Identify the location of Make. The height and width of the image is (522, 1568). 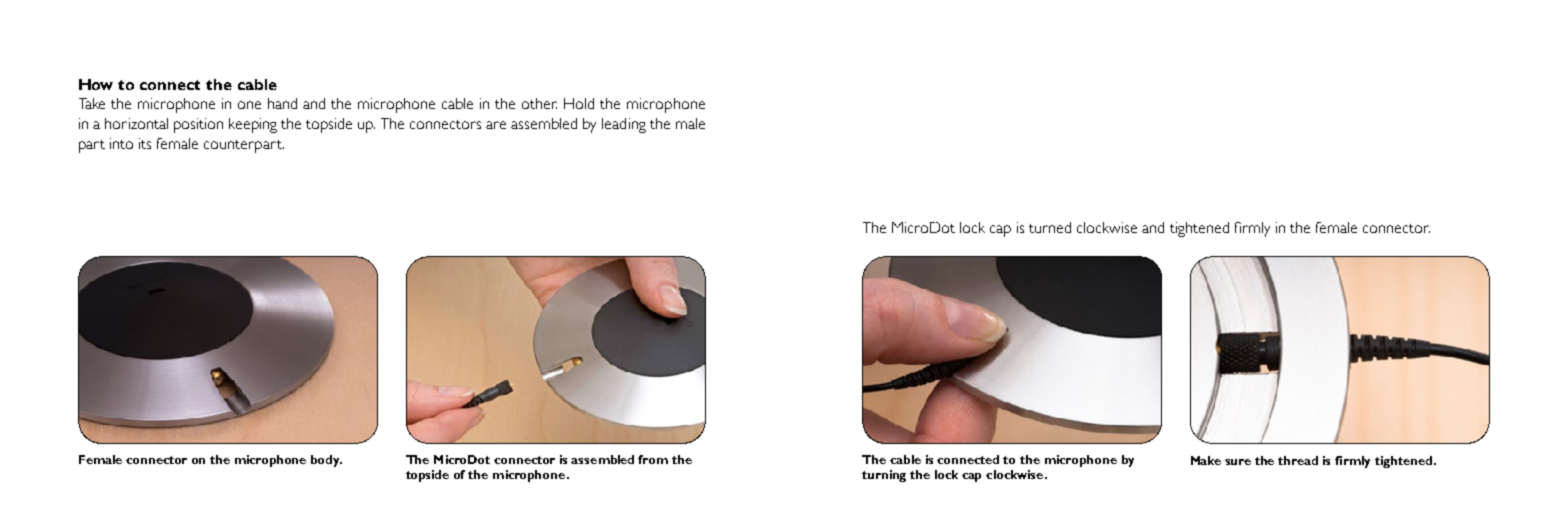
(1206, 460).
